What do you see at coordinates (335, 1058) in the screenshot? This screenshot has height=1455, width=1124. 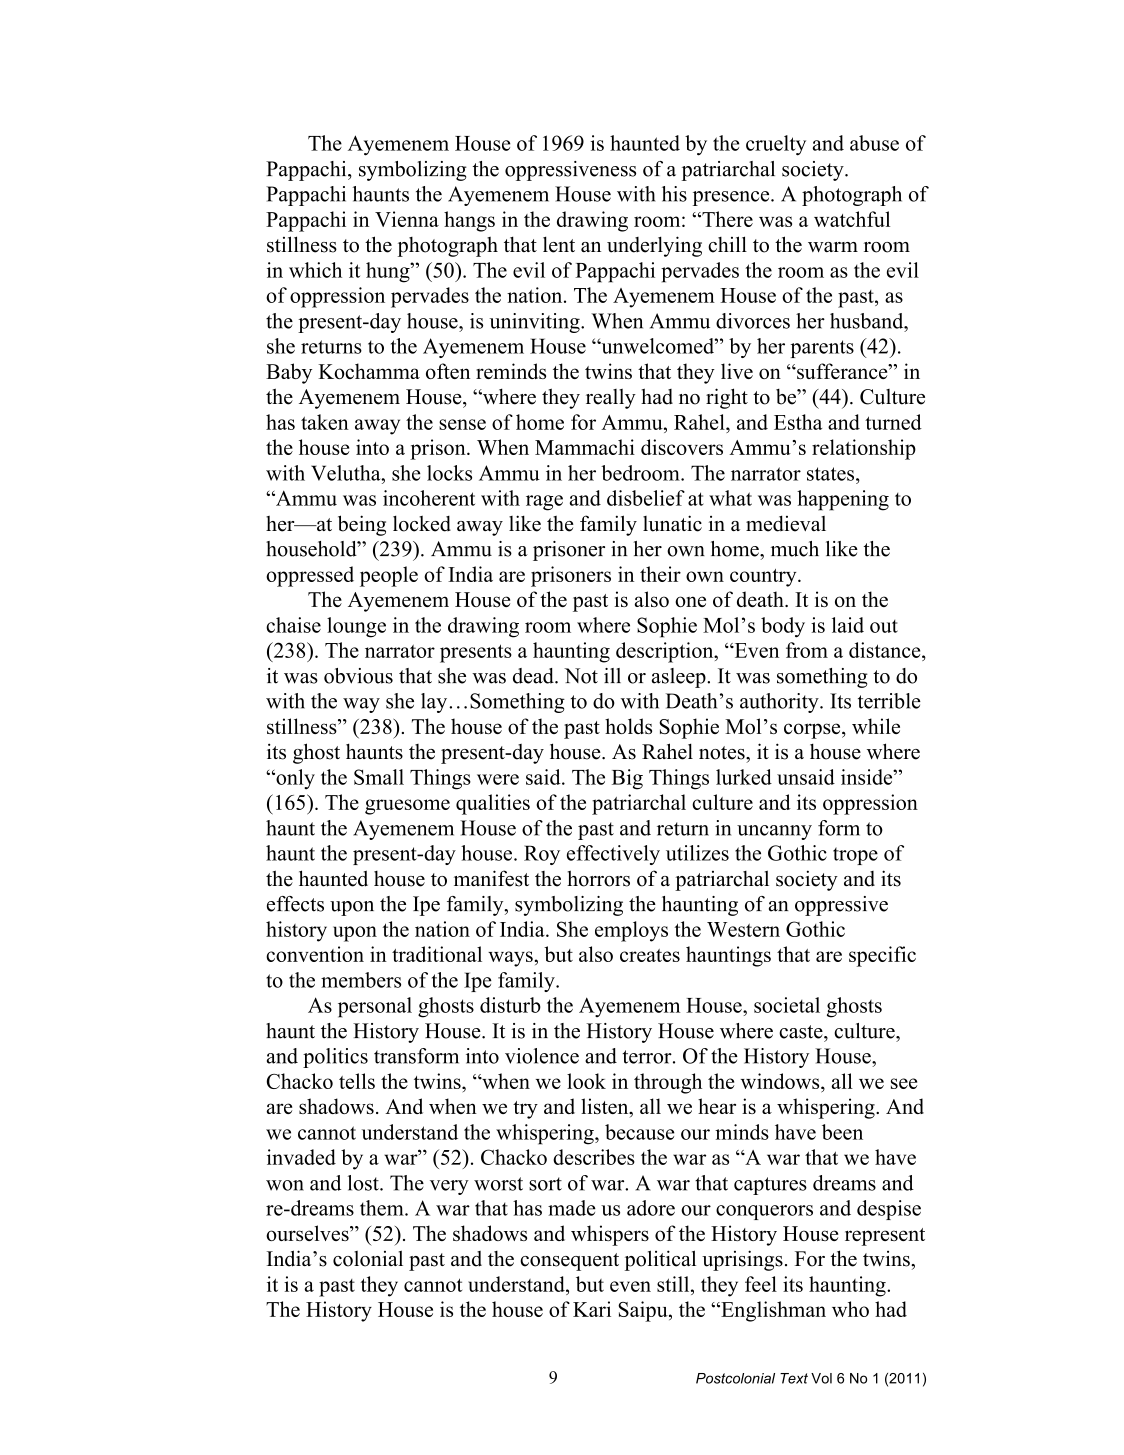 I see `politics` at bounding box center [335, 1058].
